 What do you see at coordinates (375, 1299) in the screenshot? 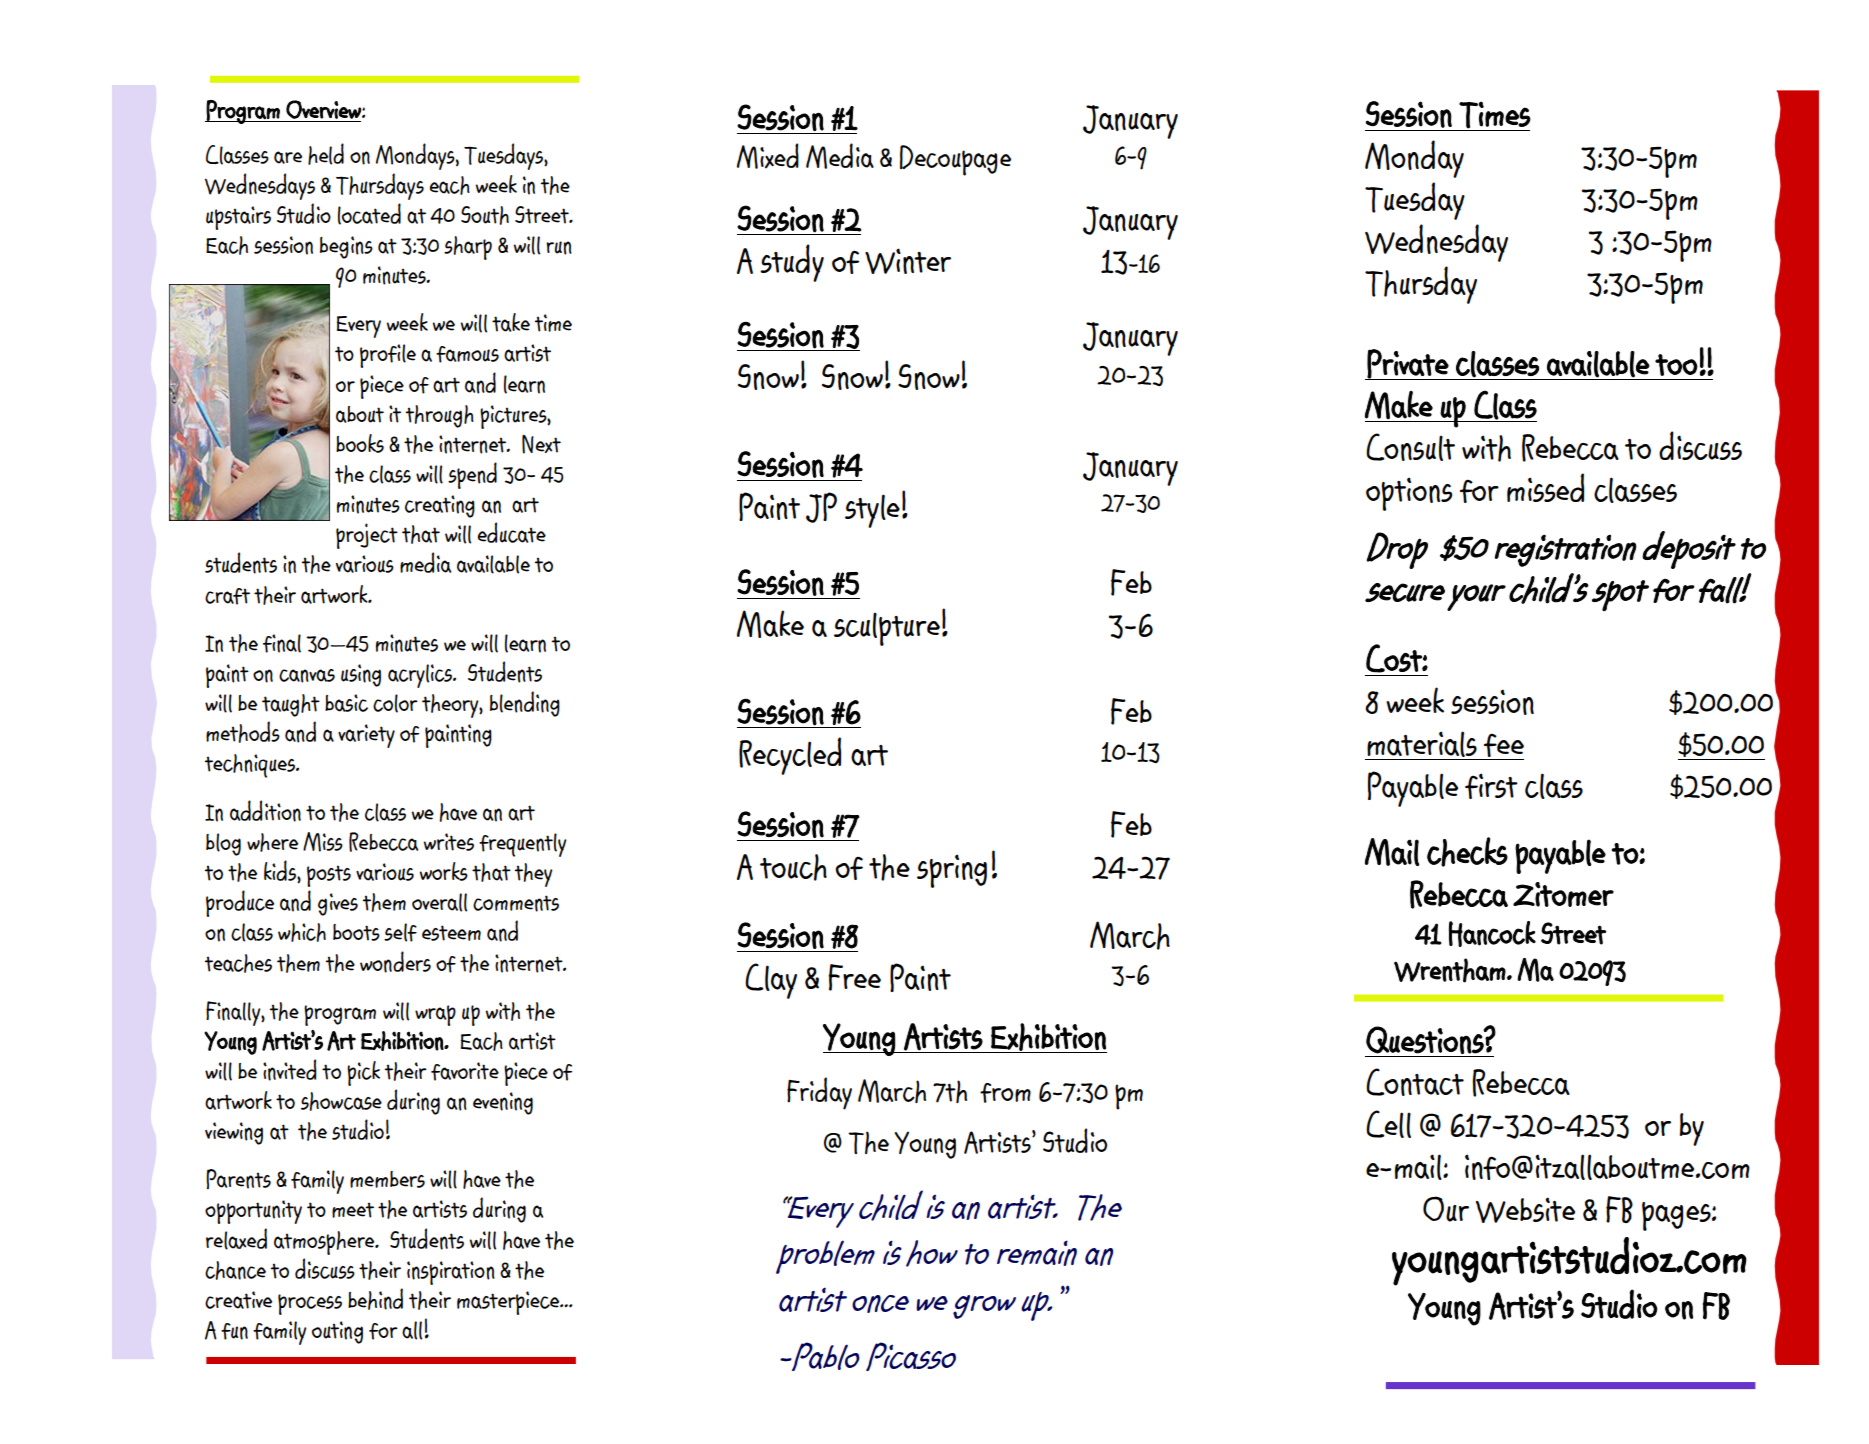
I see `behind` at bounding box center [375, 1299].
